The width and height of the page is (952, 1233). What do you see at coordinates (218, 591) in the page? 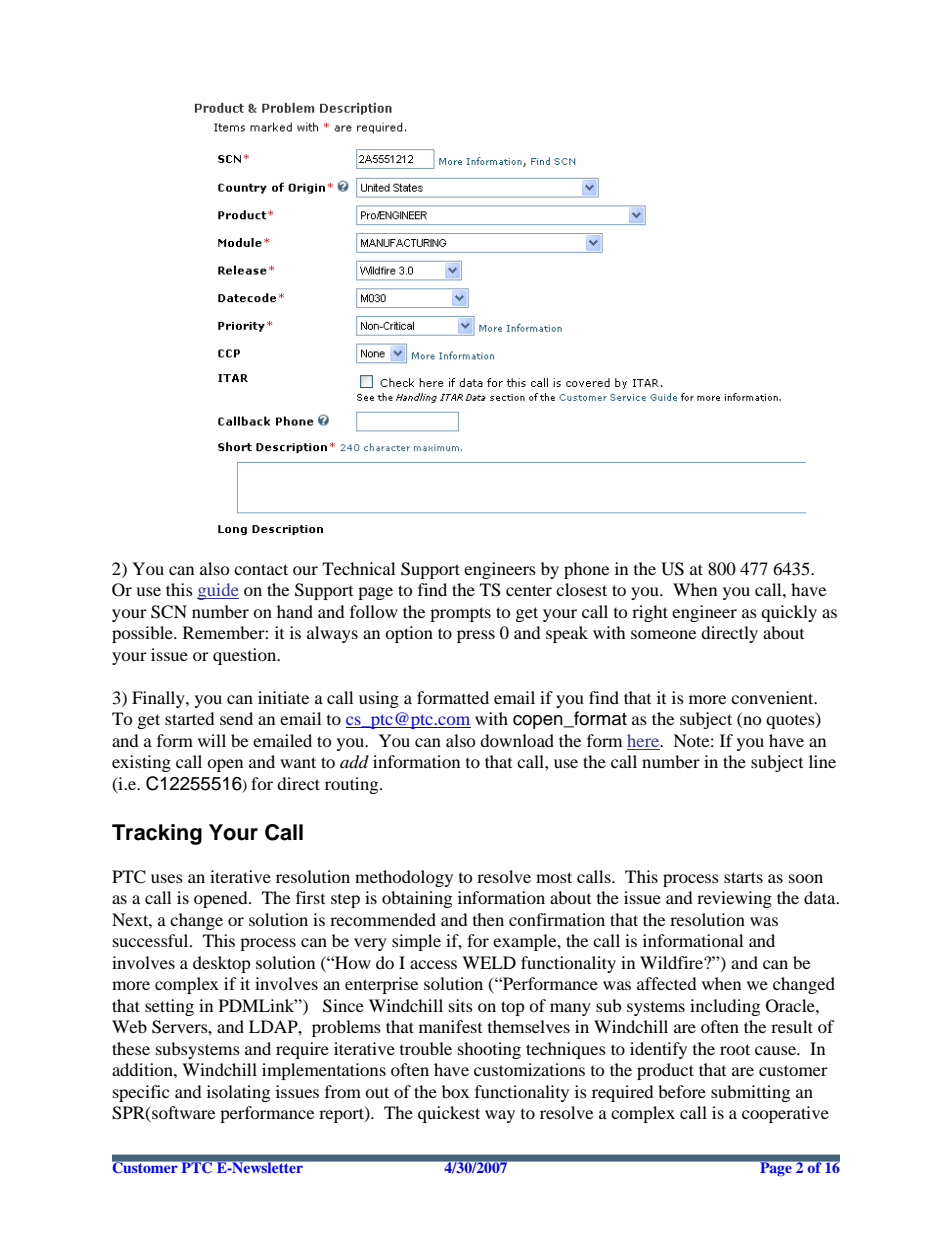
I see `guide` at bounding box center [218, 591].
